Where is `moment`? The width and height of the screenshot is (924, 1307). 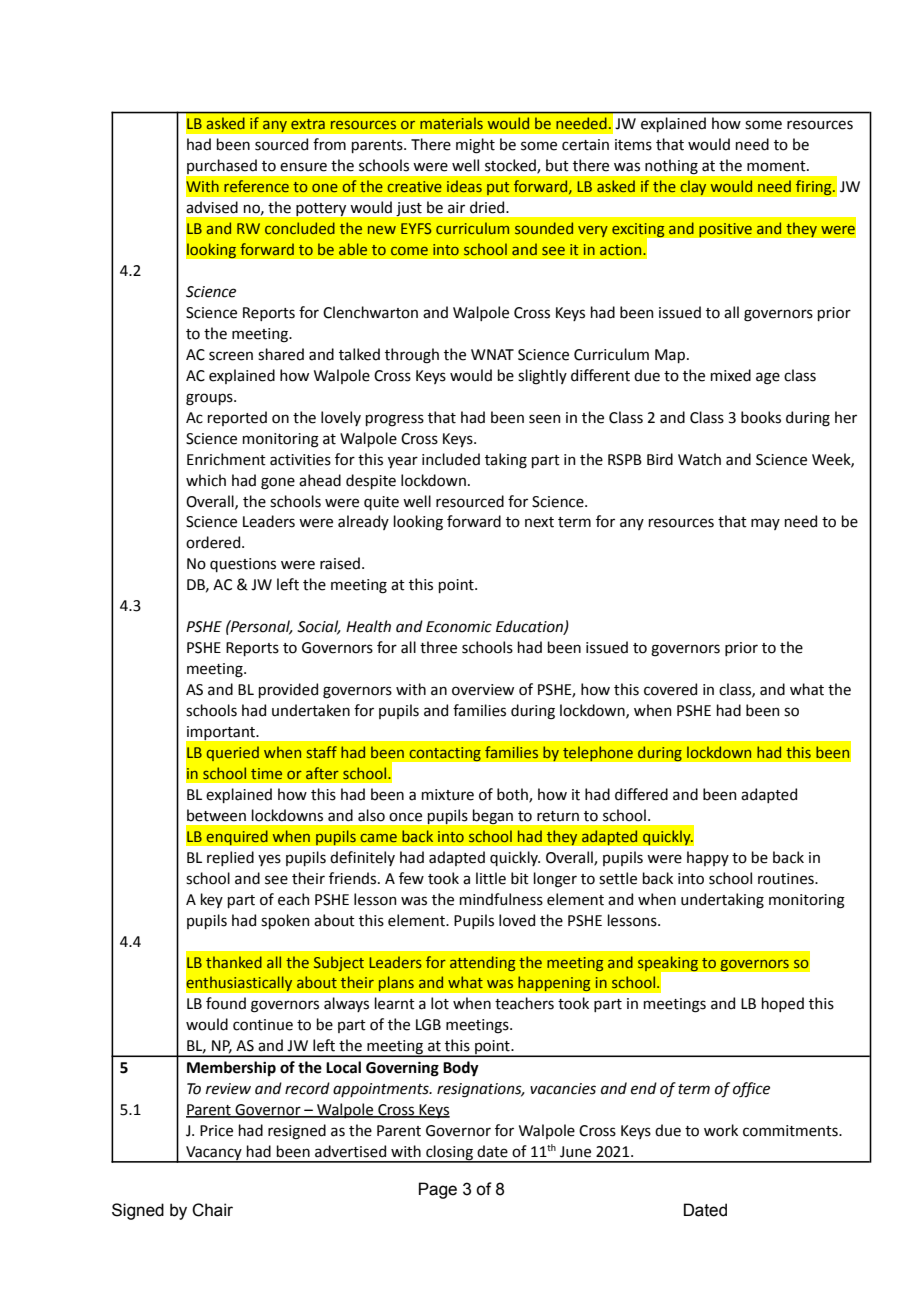
moment is located at coordinates (777, 166).
